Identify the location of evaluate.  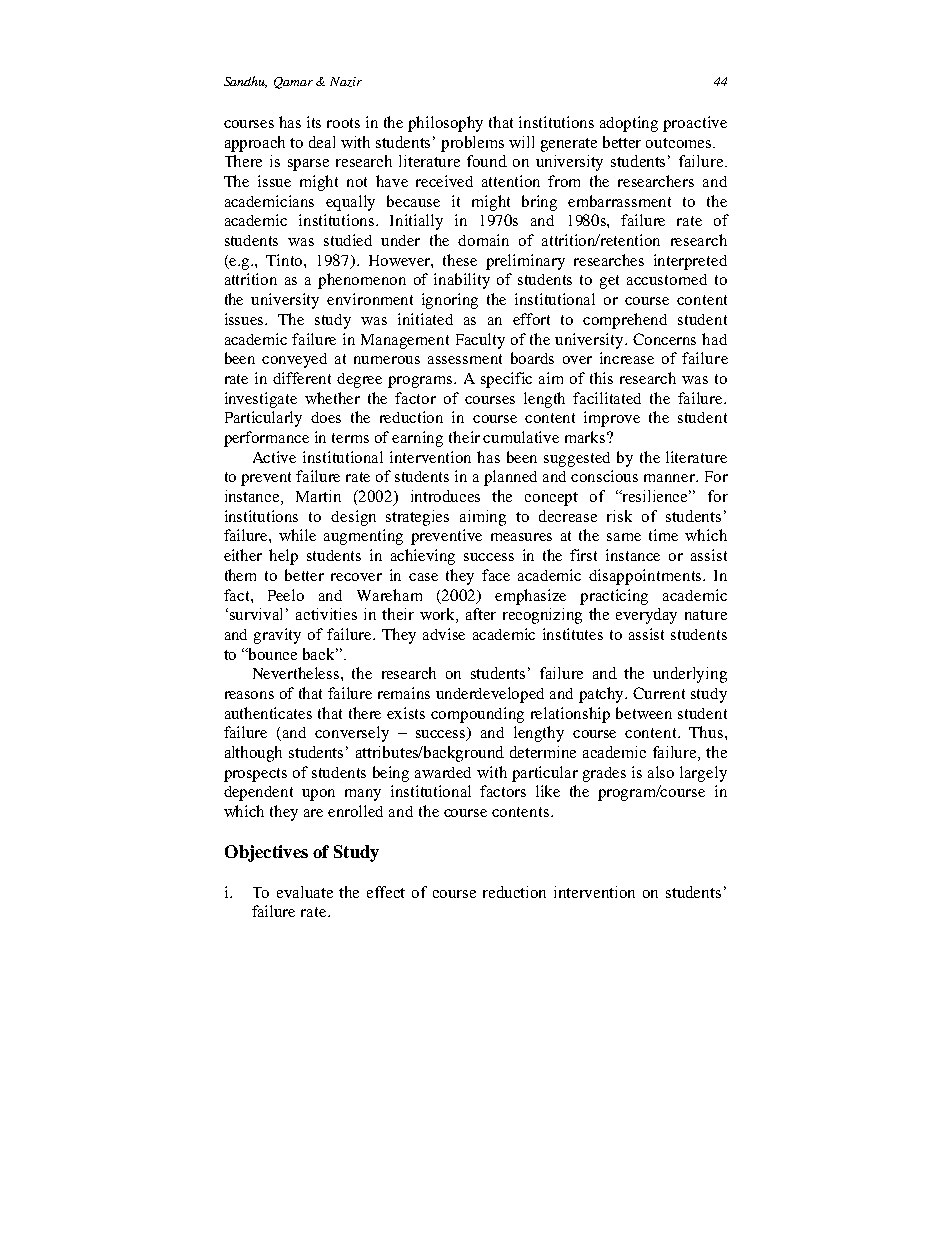
(305, 892).
